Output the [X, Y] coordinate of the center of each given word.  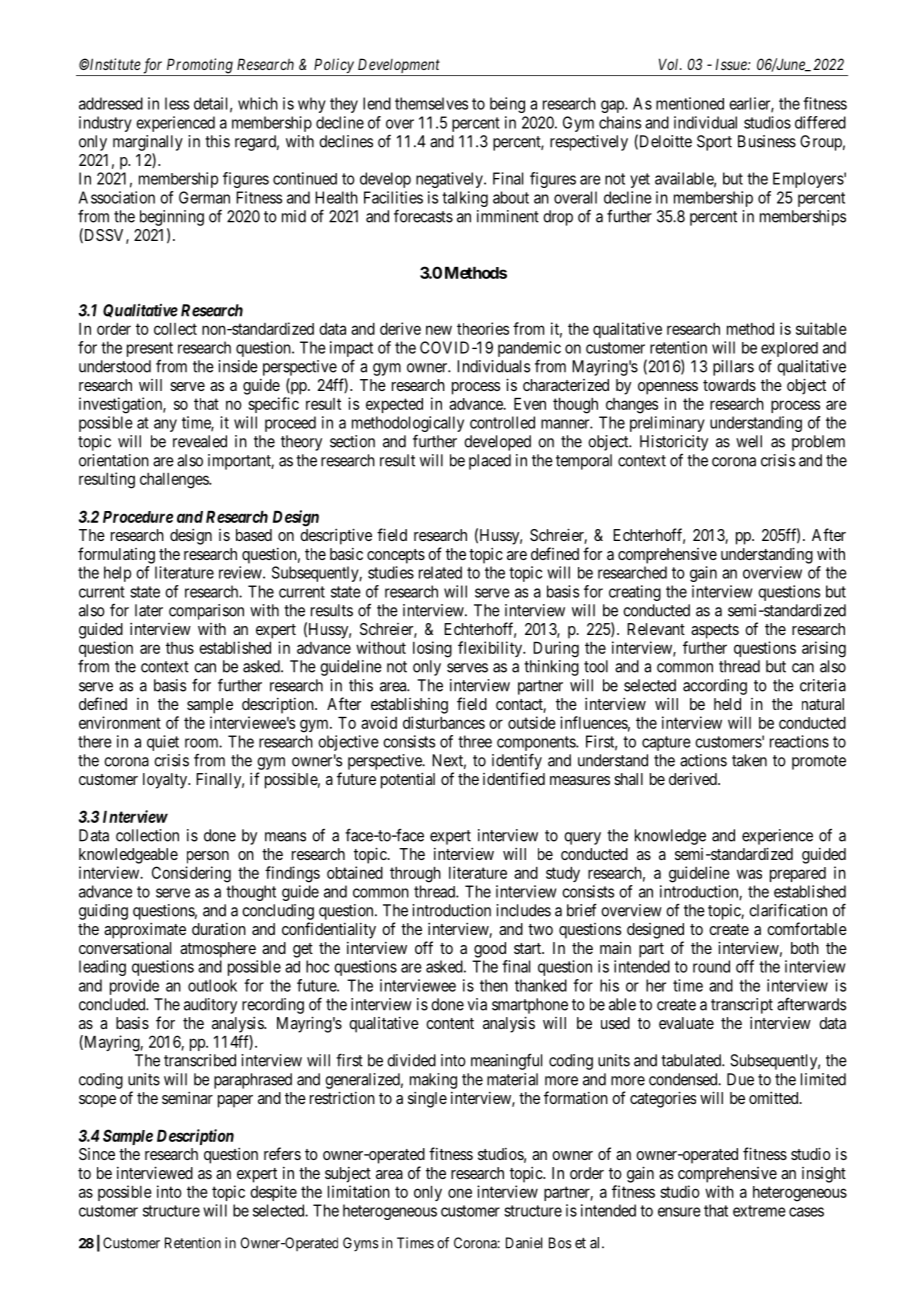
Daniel [524, 1243]
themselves [431, 103]
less [177, 103]
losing [432, 649]
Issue [732, 64]
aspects [715, 631]
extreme [759, 1211]
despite [273, 1193]
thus [180, 648]
